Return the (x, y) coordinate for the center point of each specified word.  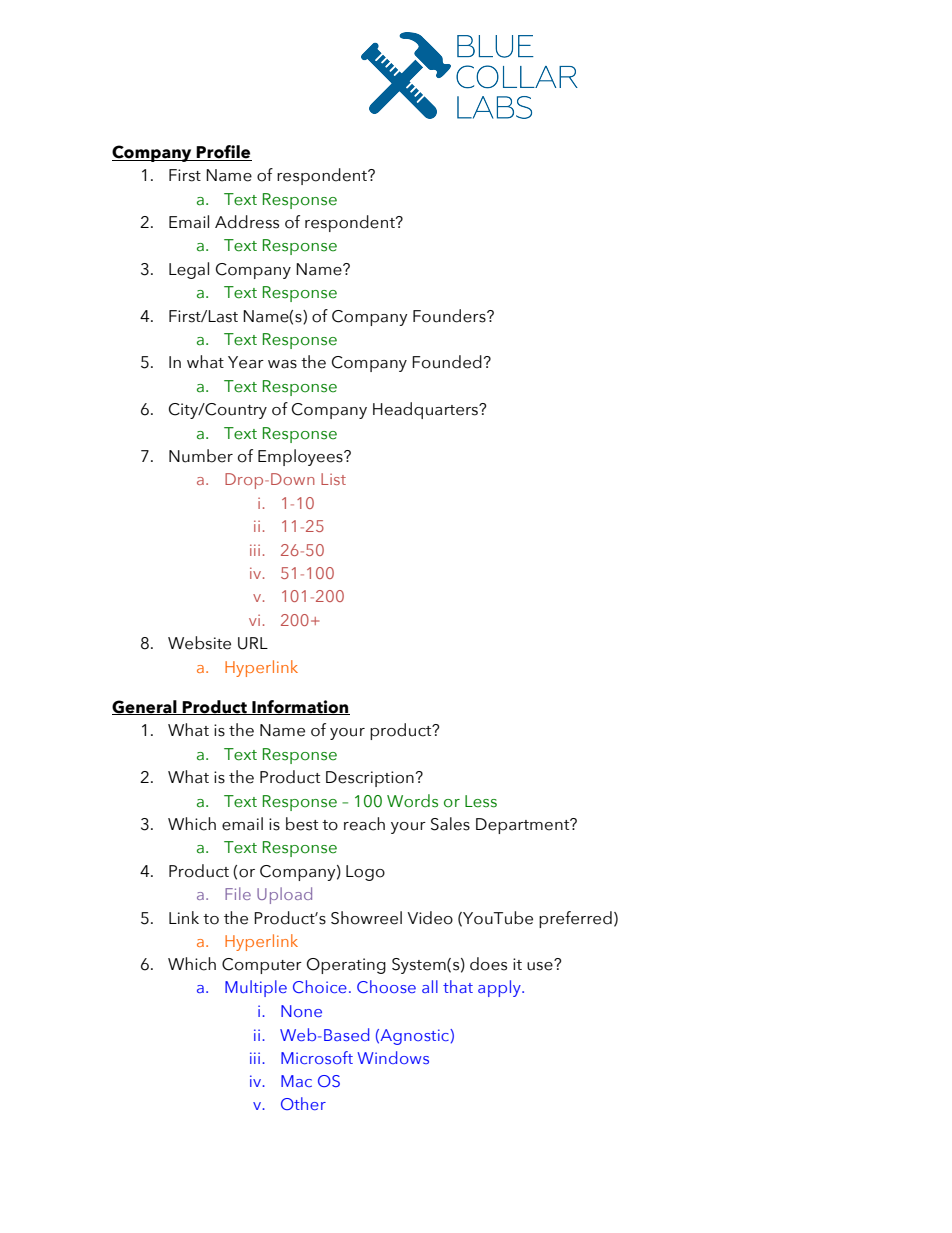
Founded (447, 362)
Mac (296, 1081)
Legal (189, 270)
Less (481, 801)
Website (199, 643)
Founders (450, 316)
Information (300, 707)
